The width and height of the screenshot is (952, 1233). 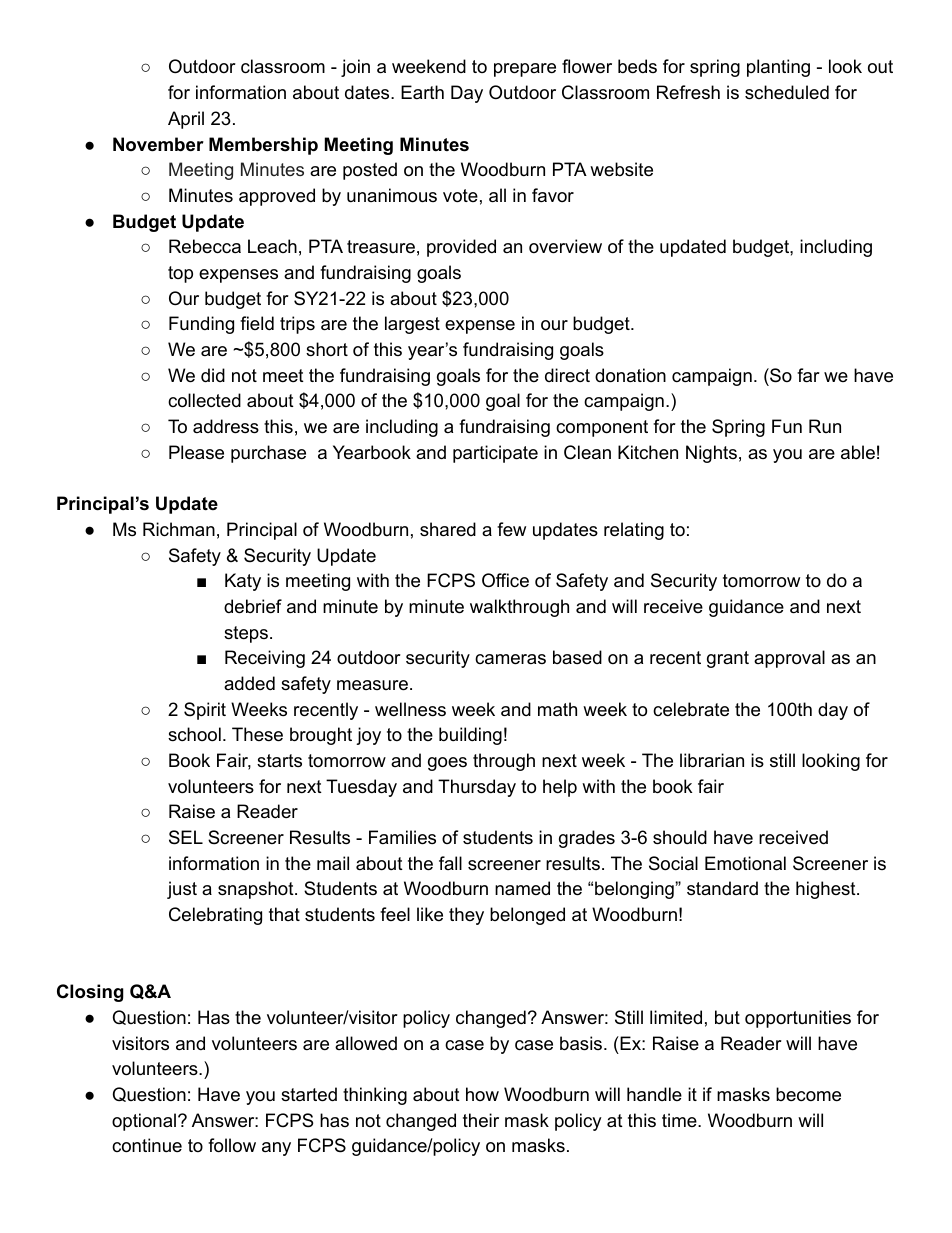 What do you see at coordinates (253, 606) in the screenshot?
I see `debrief` at bounding box center [253, 606].
